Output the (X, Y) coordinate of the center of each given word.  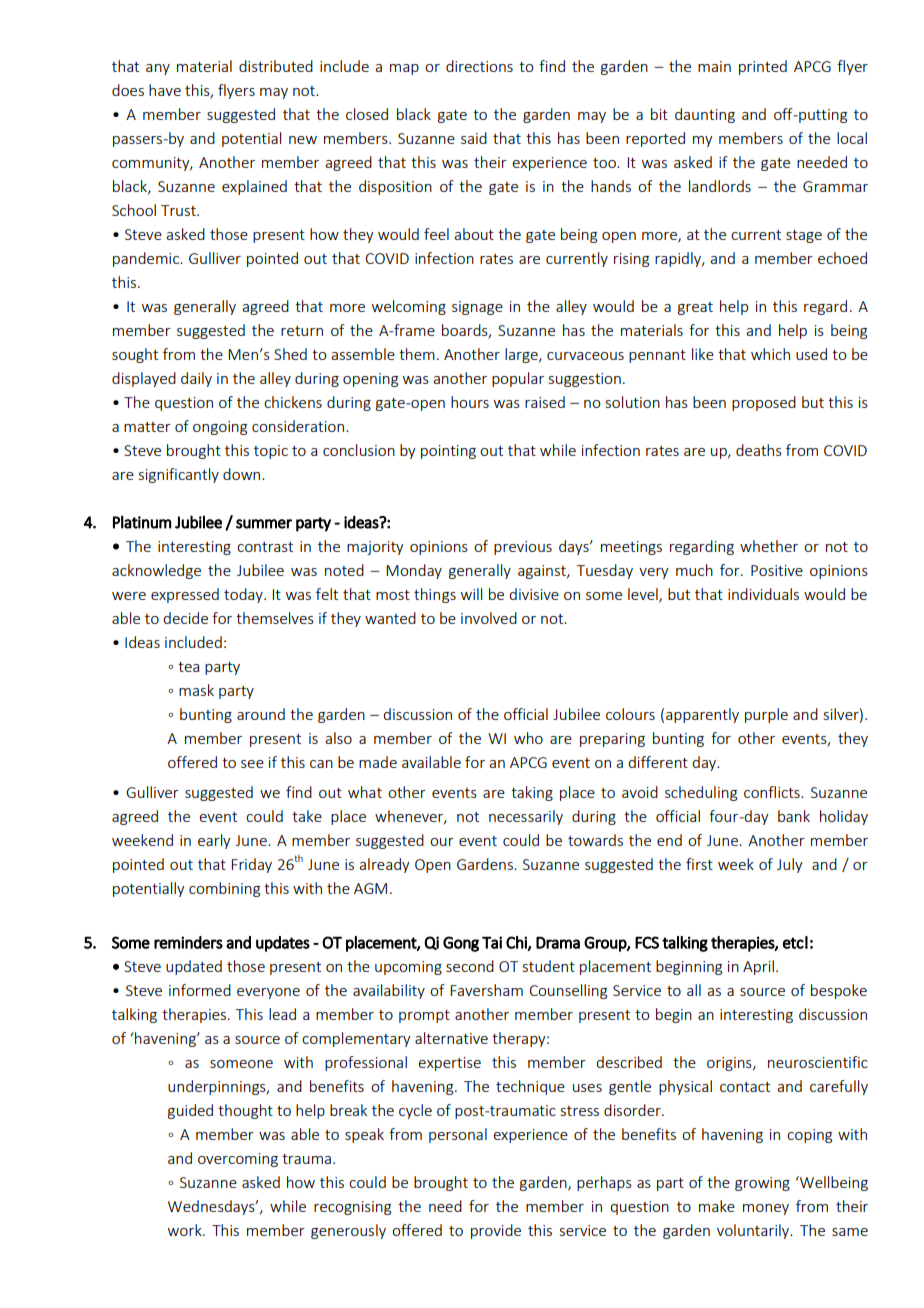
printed (763, 67)
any (158, 69)
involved (489, 618)
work (186, 1230)
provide (496, 1231)
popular (518, 379)
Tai (492, 942)
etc (793, 943)
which (770, 354)
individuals (763, 594)
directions (479, 66)
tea (188, 667)
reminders (188, 942)
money (766, 1209)
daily (196, 379)
